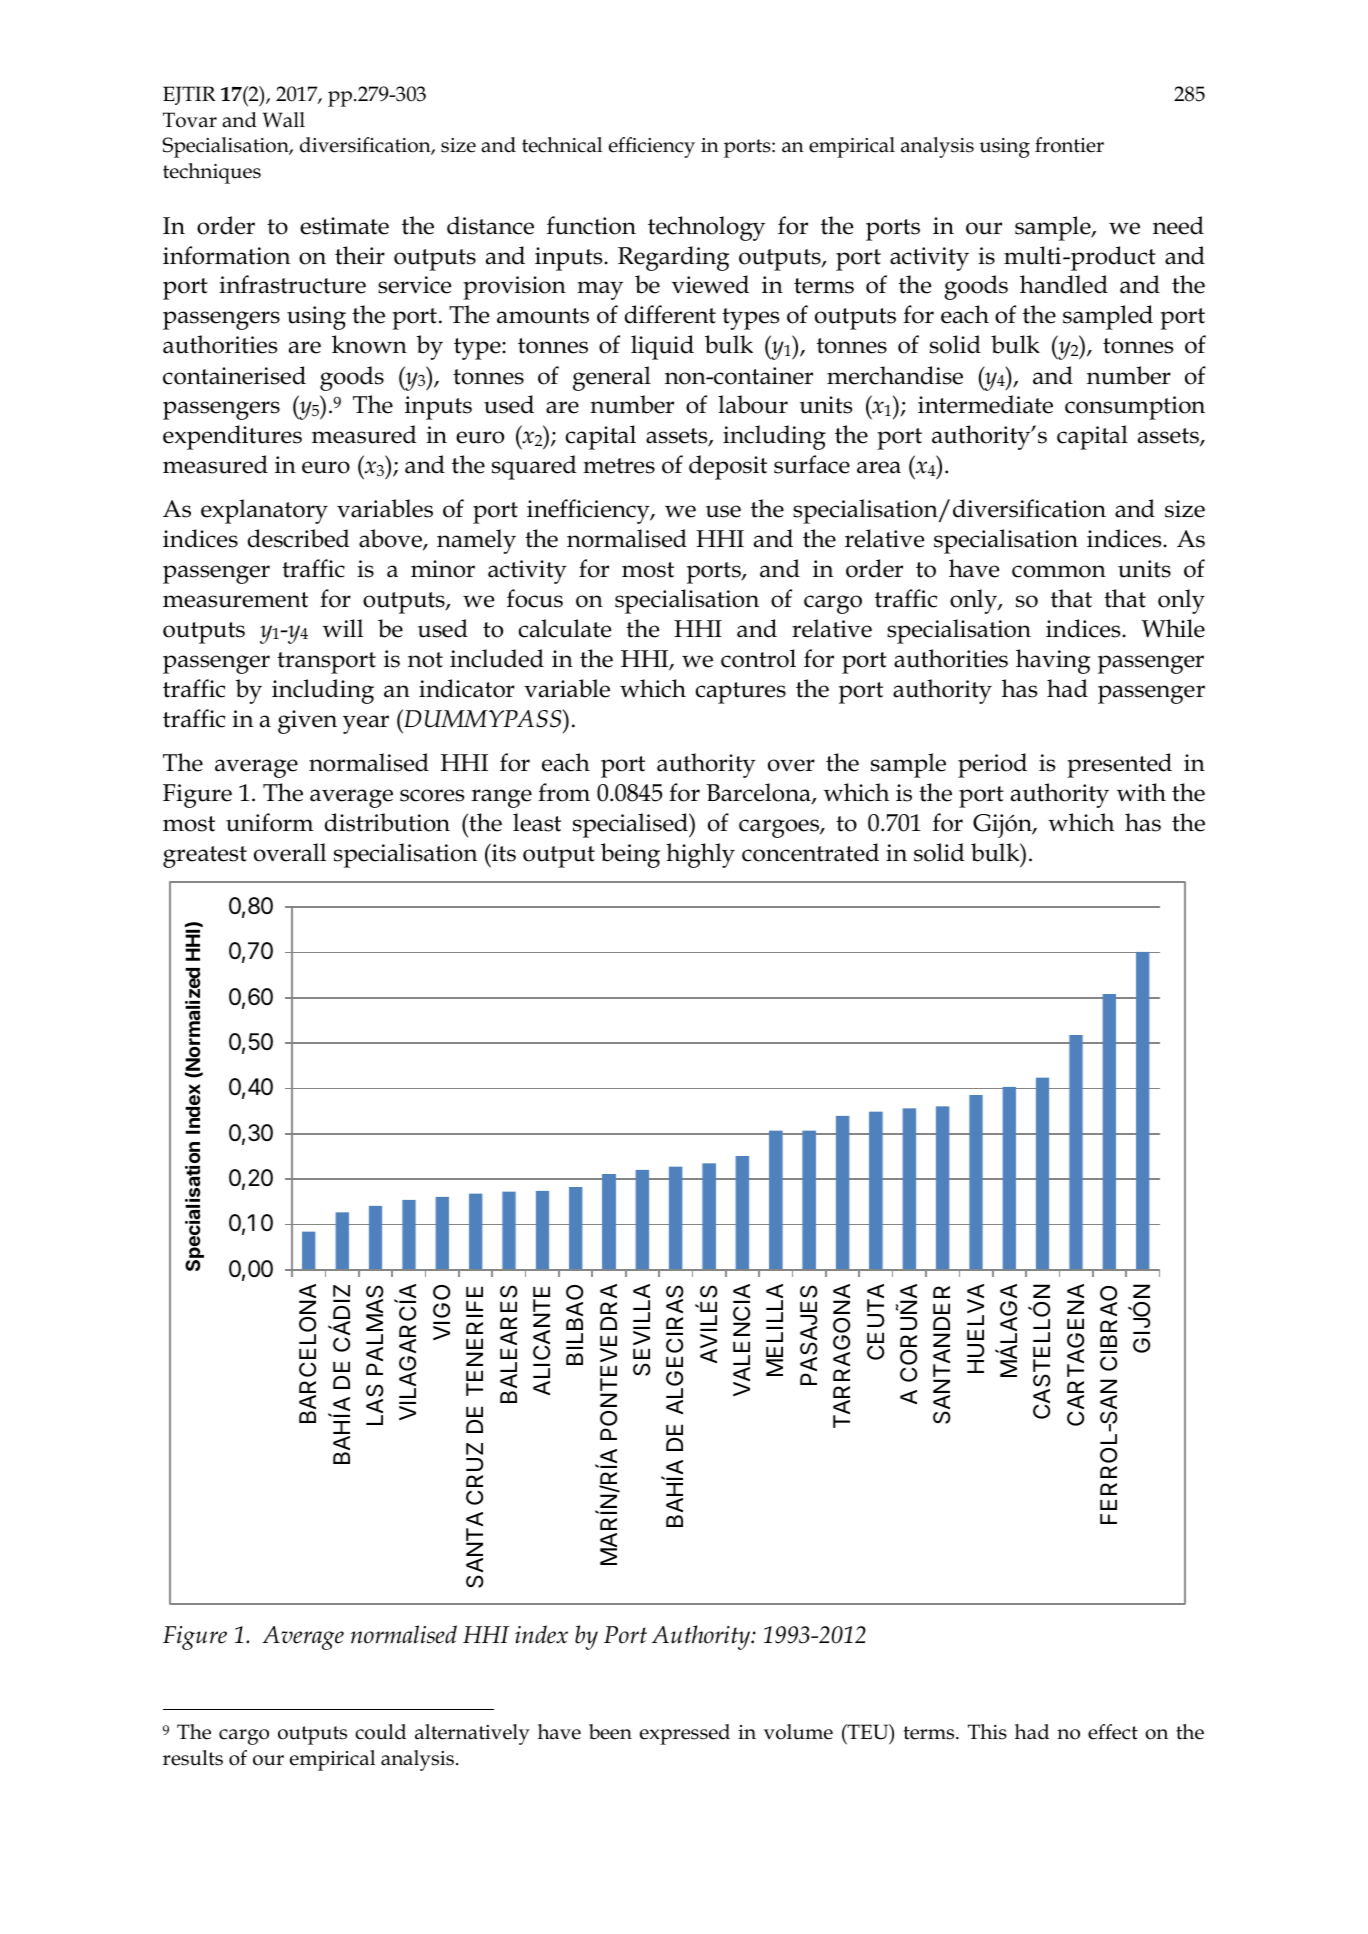  What do you see at coordinates (284, 120) in the screenshot?
I see `Wall` at bounding box center [284, 120].
